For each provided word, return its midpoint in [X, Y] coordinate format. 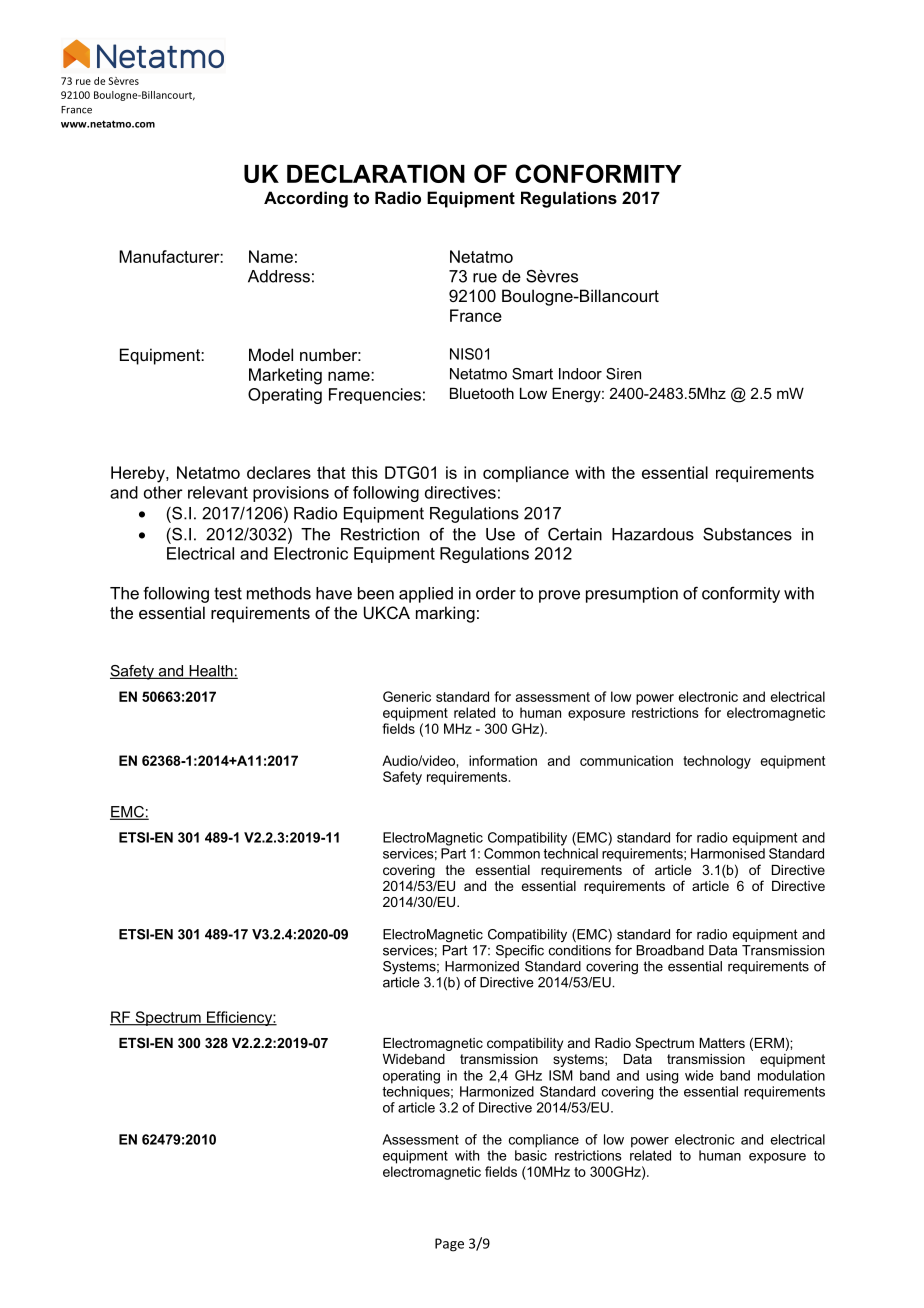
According [306, 199]
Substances [747, 534]
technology [717, 762]
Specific [520, 951]
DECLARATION [376, 173]
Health [211, 672]
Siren [623, 374]
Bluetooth [482, 393]
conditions [580, 950]
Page [449, 1245]
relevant [218, 492]
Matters [722, 1043]
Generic [407, 696]
